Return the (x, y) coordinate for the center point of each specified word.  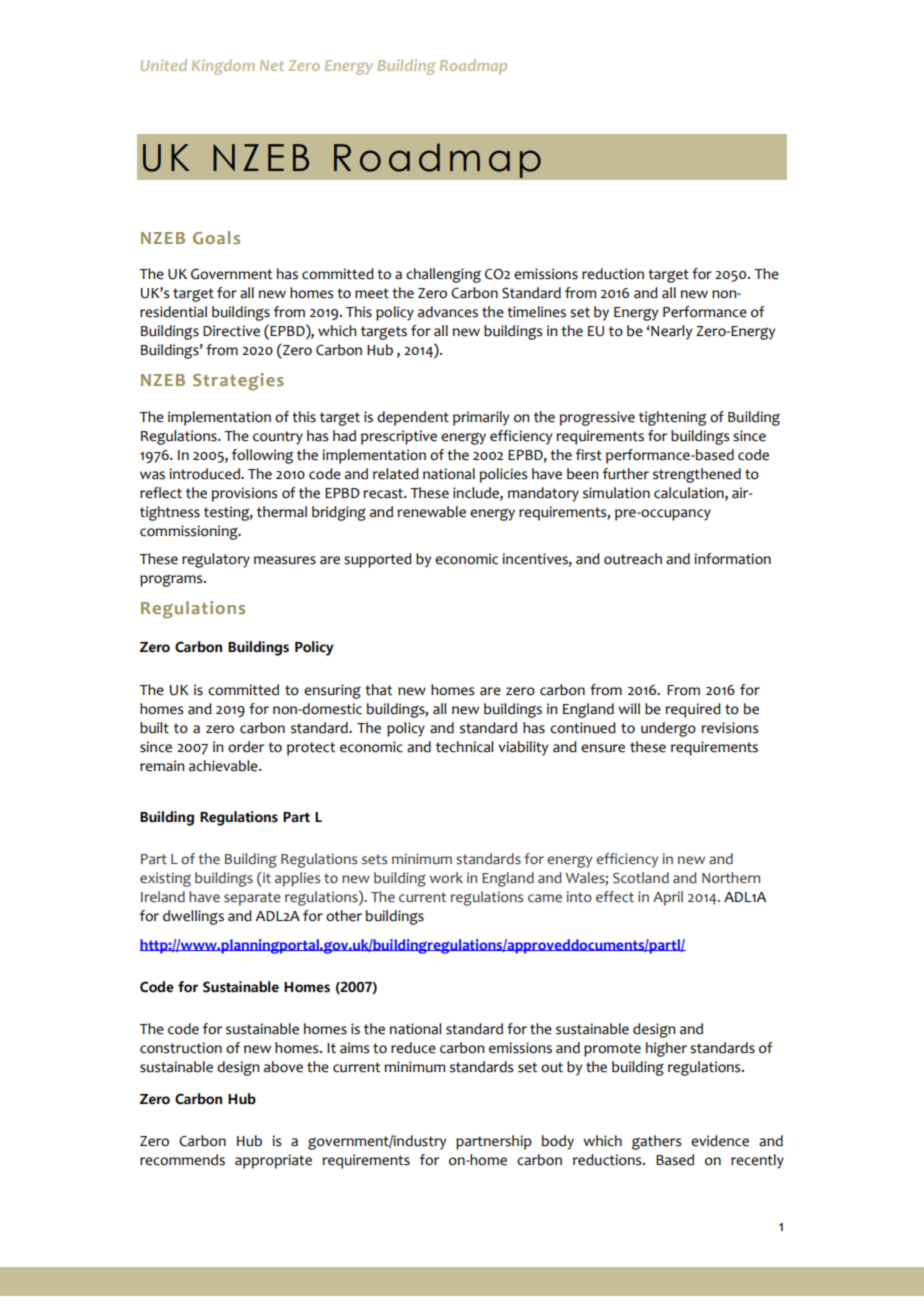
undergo (668, 729)
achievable (224, 766)
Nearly (670, 332)
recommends (182, 1160)
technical (465, 747)
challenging (443, 275)
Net (272, 65)
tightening (672, 418)
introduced (206, 474)
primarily (481, 418)
